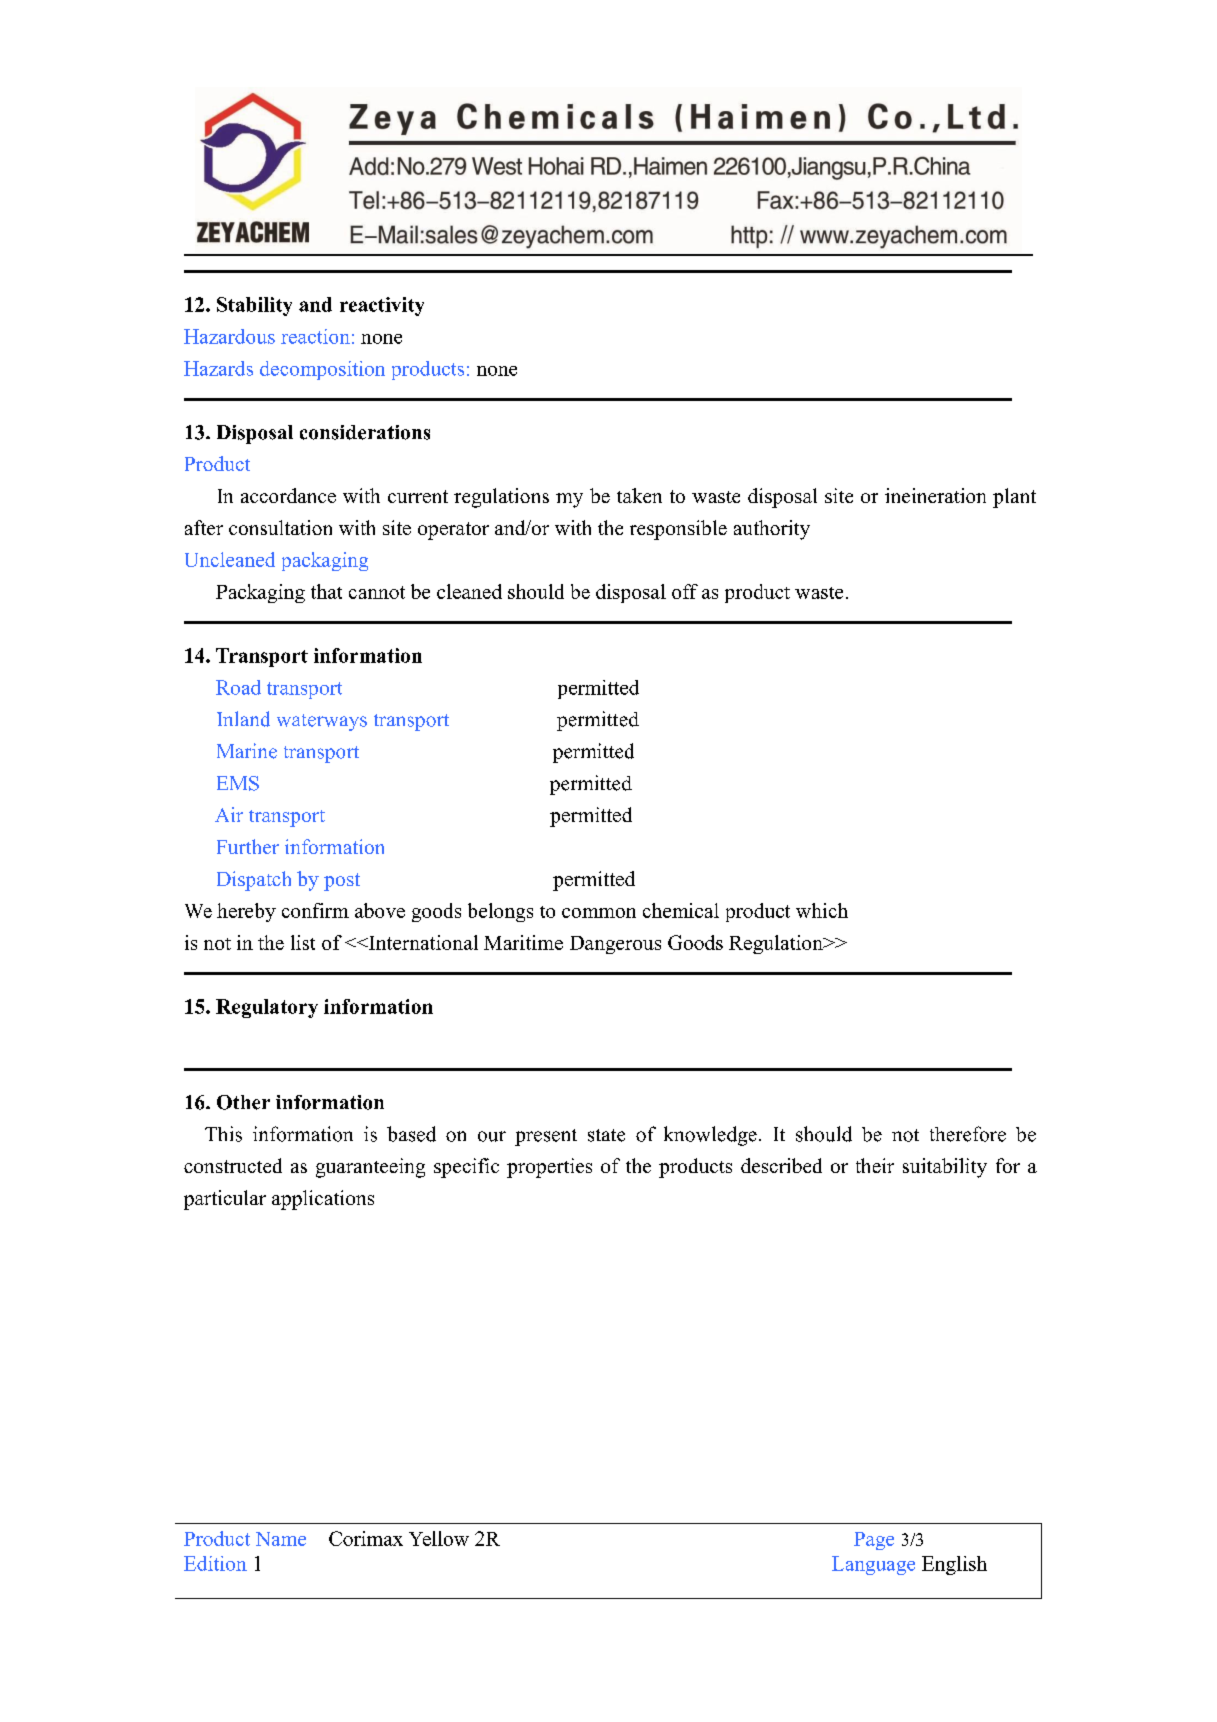 The height and width of the document is (1722, 1217). What do you see at coordinates (945, 1168) in the document?
I see `suitability` at bounding box center [945, 1168].
